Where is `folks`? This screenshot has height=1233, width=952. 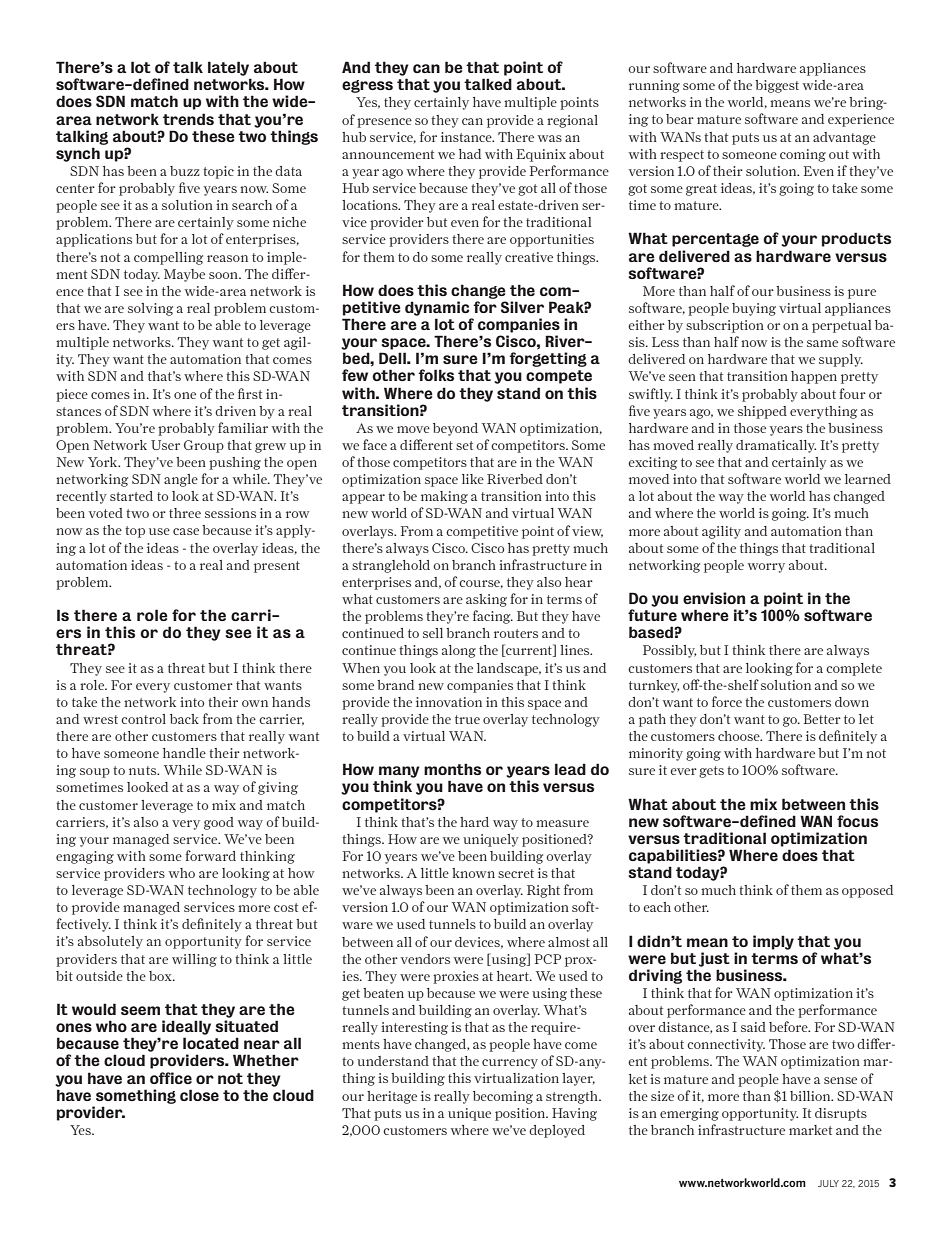 folks is located at coordinates (436, 375).
